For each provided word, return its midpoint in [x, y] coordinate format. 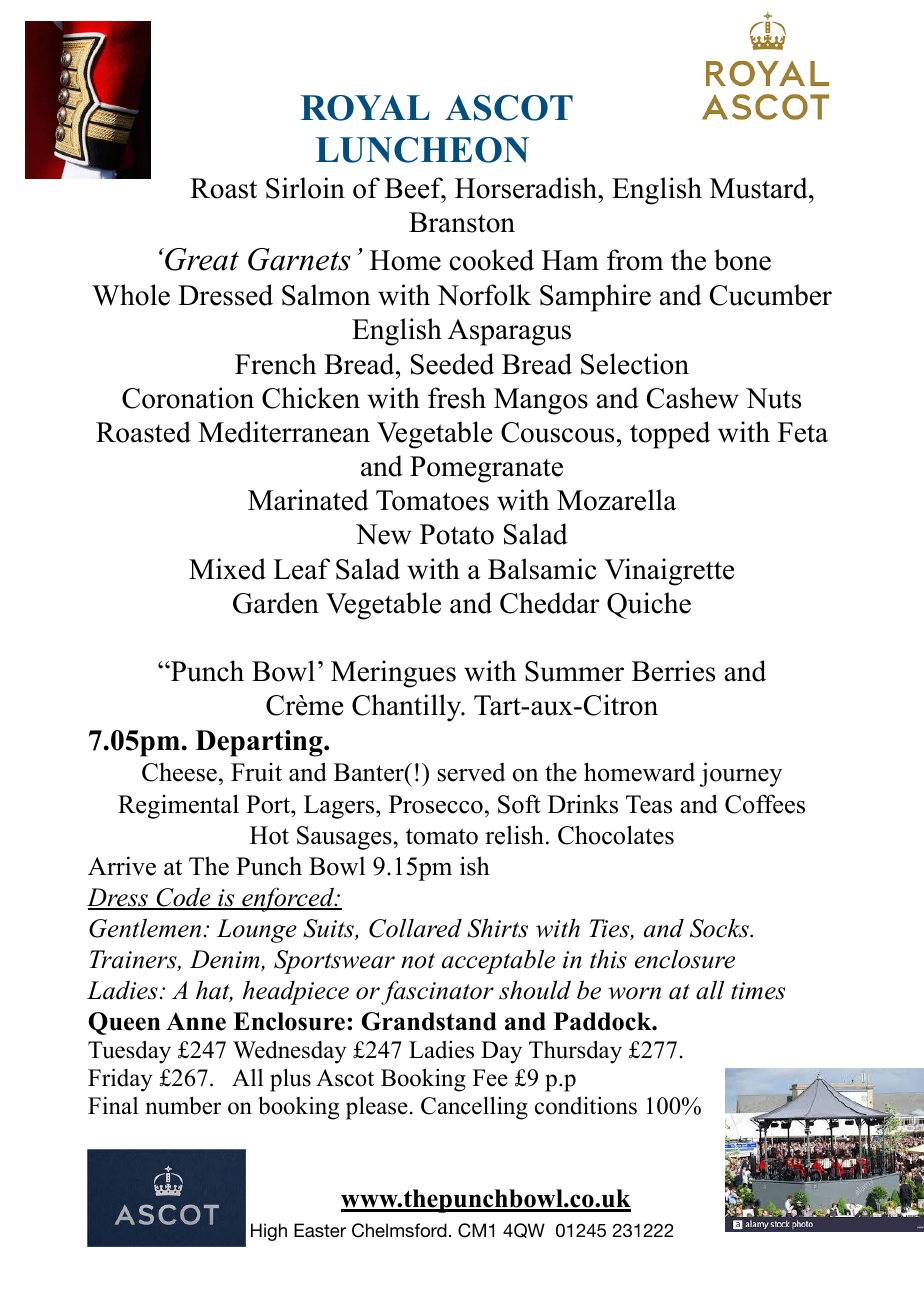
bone [742, 260]
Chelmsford [399, 1230]
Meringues [393, 674]
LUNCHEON [422, 150]
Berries [673, 671]
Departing [260, 743]
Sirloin [305, 188]
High [269, 1232]
